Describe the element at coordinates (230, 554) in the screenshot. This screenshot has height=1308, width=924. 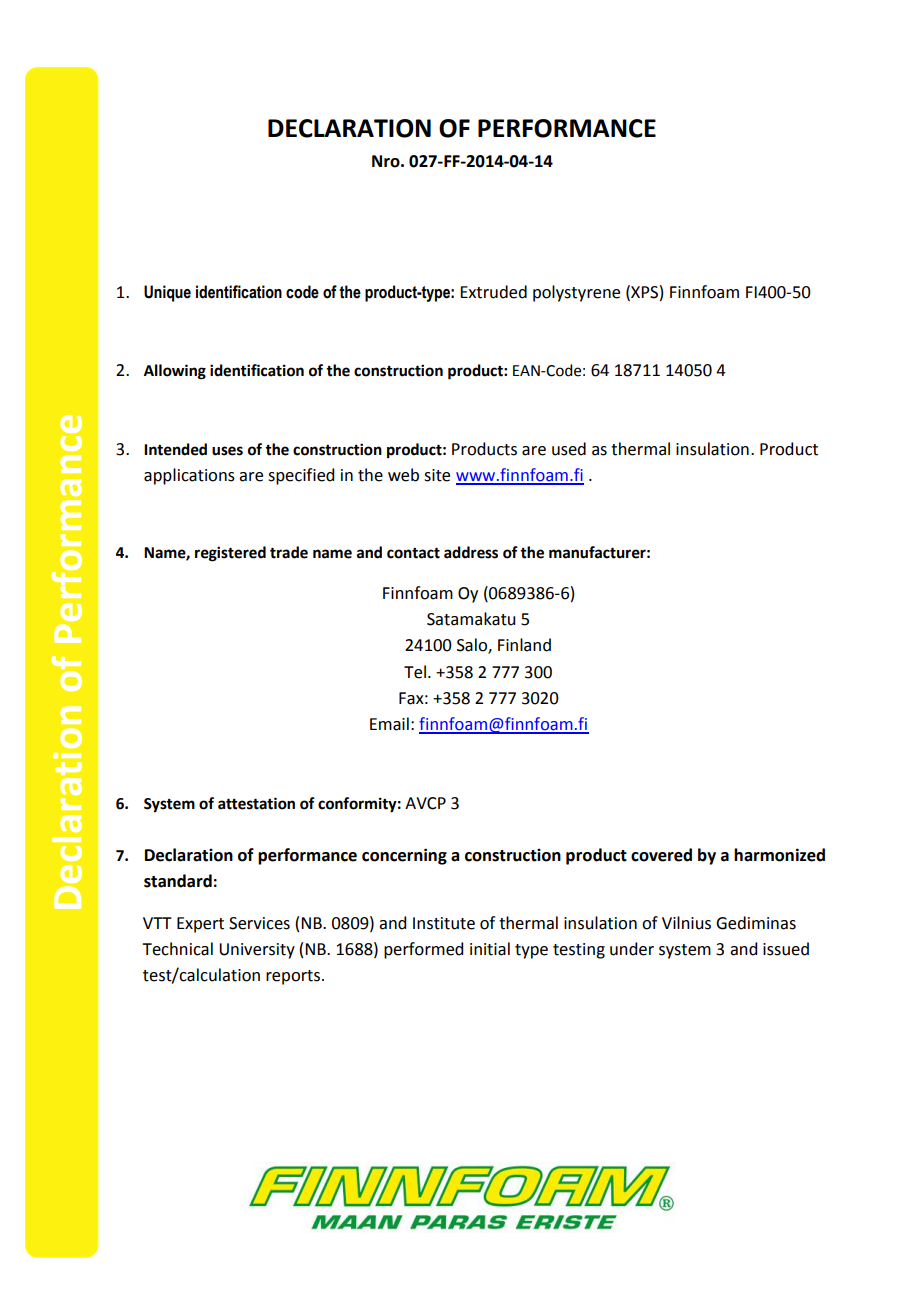
I see `registered` at that location.
